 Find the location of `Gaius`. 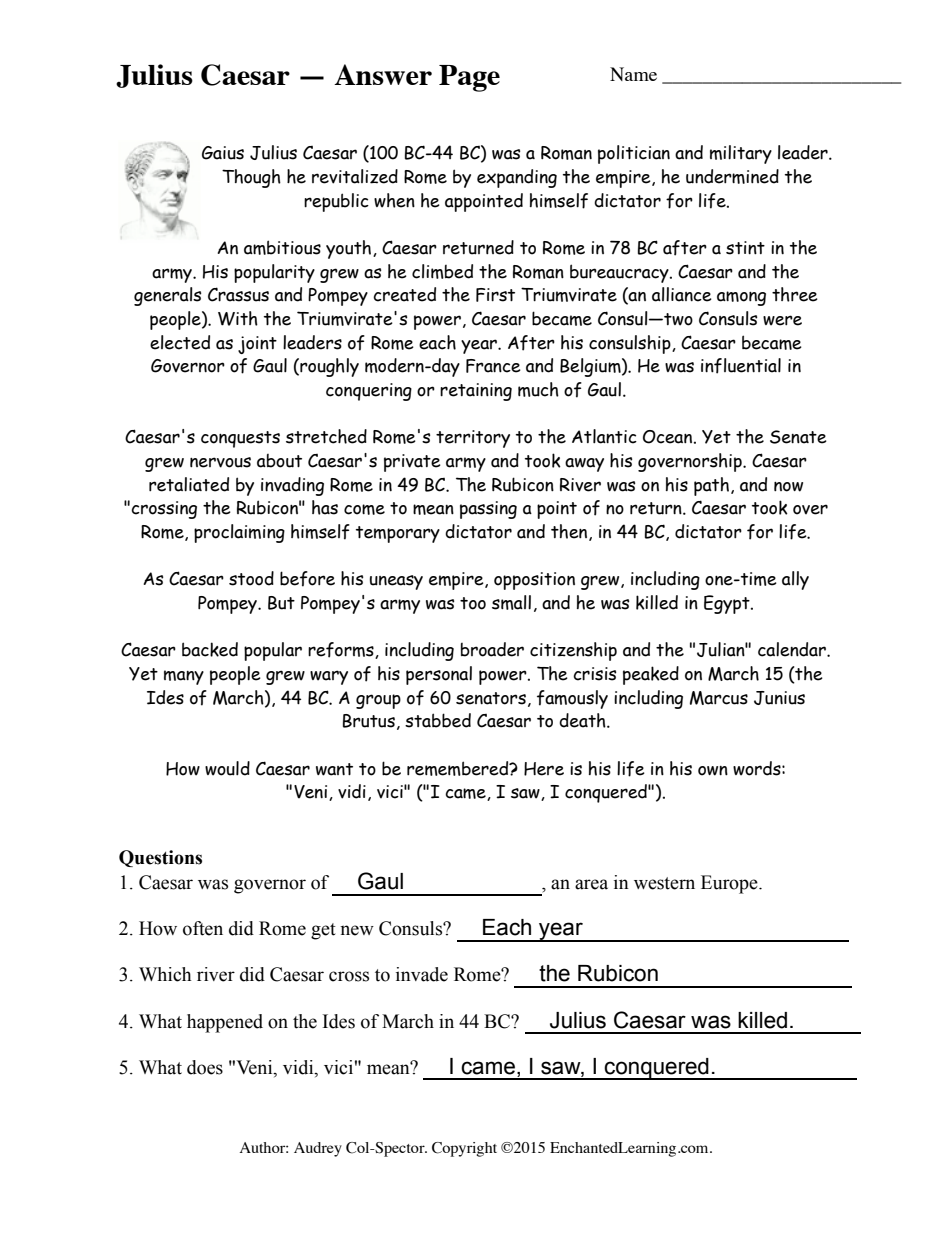

Gaius is located at coordinates (223, 153).
